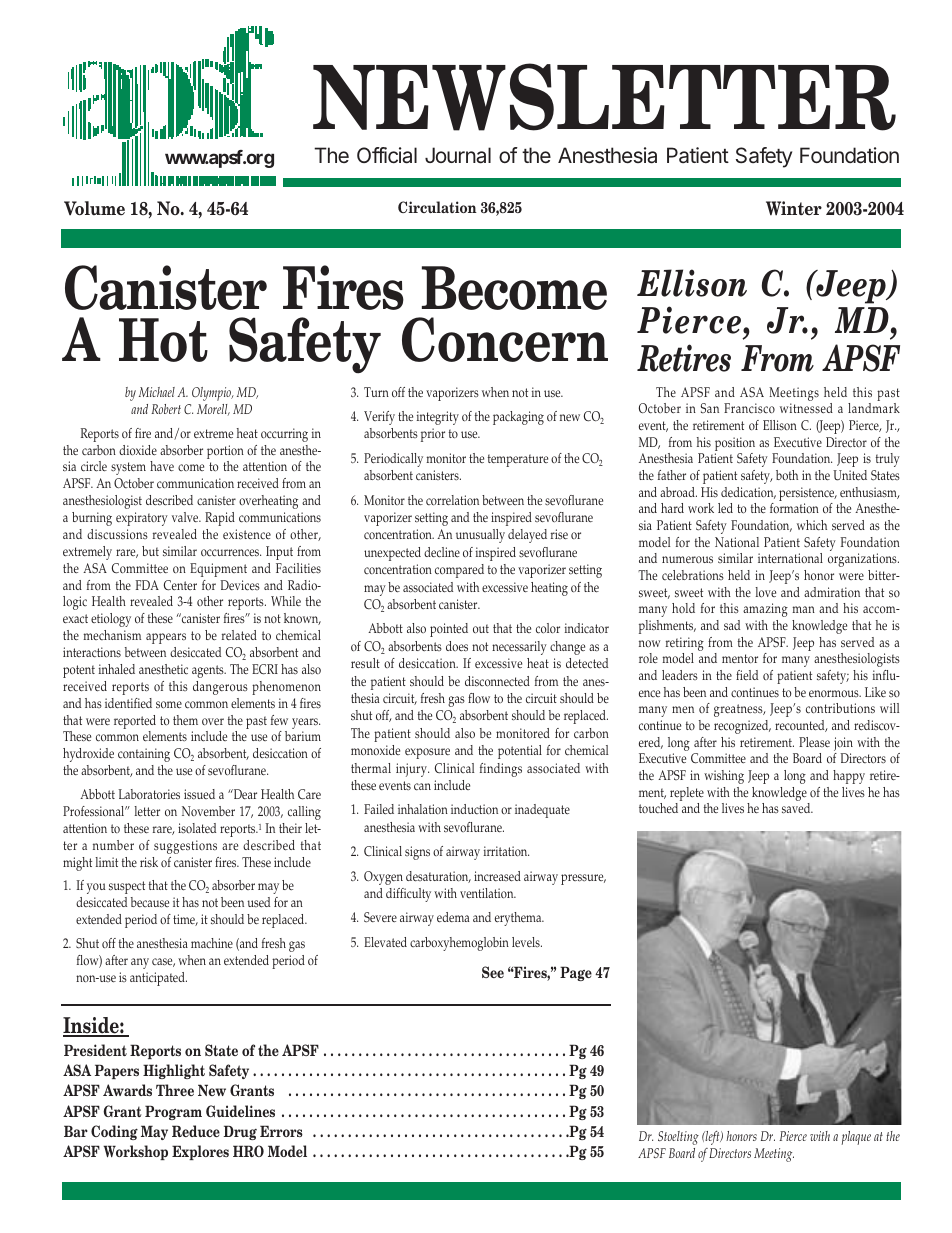 The image size is (952, 1233). Describe the element at coordinates (173, 1112) in the document. I see `Program` at that location.
